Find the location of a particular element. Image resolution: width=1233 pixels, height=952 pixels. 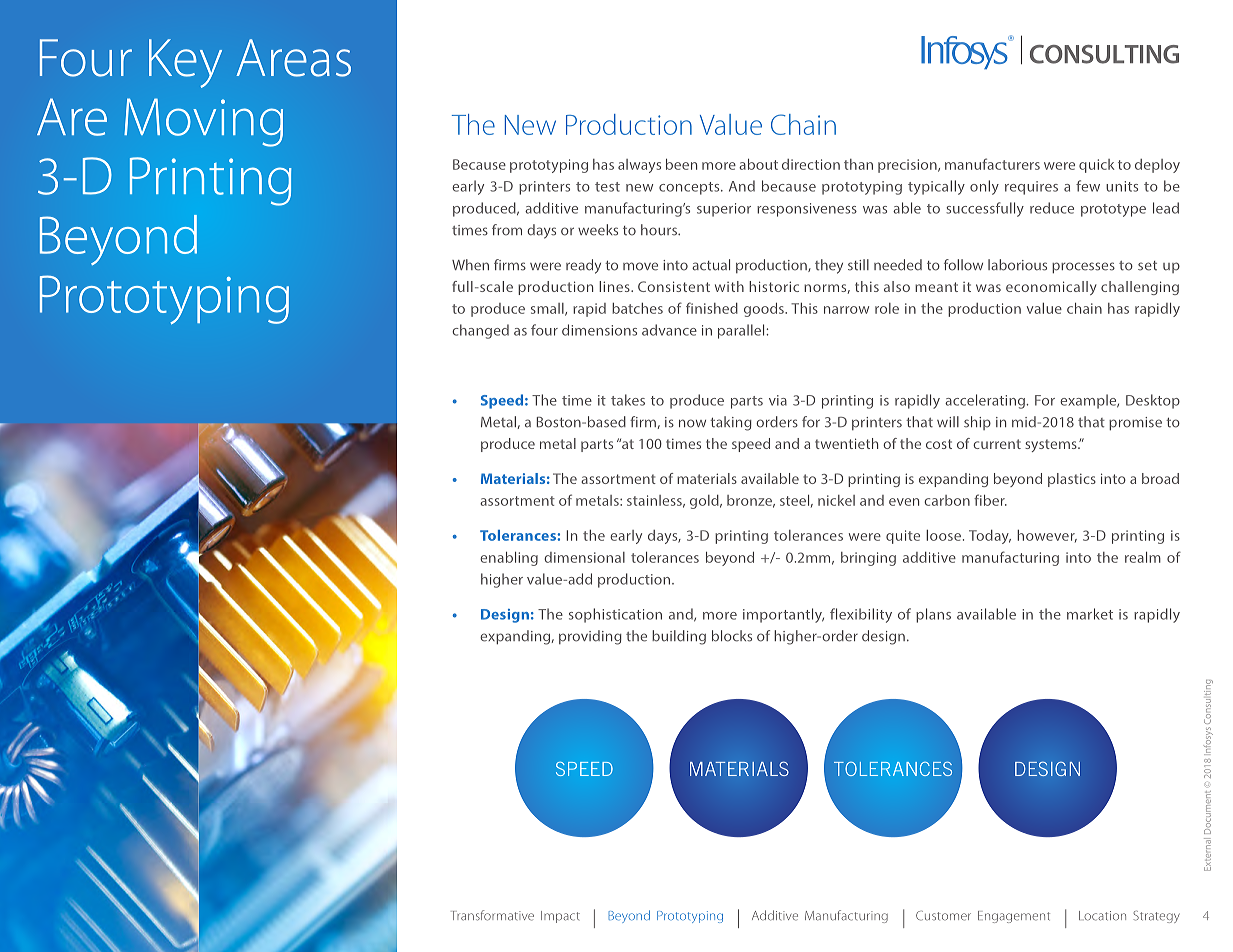

Areas is located at coordinates (293, 58).
